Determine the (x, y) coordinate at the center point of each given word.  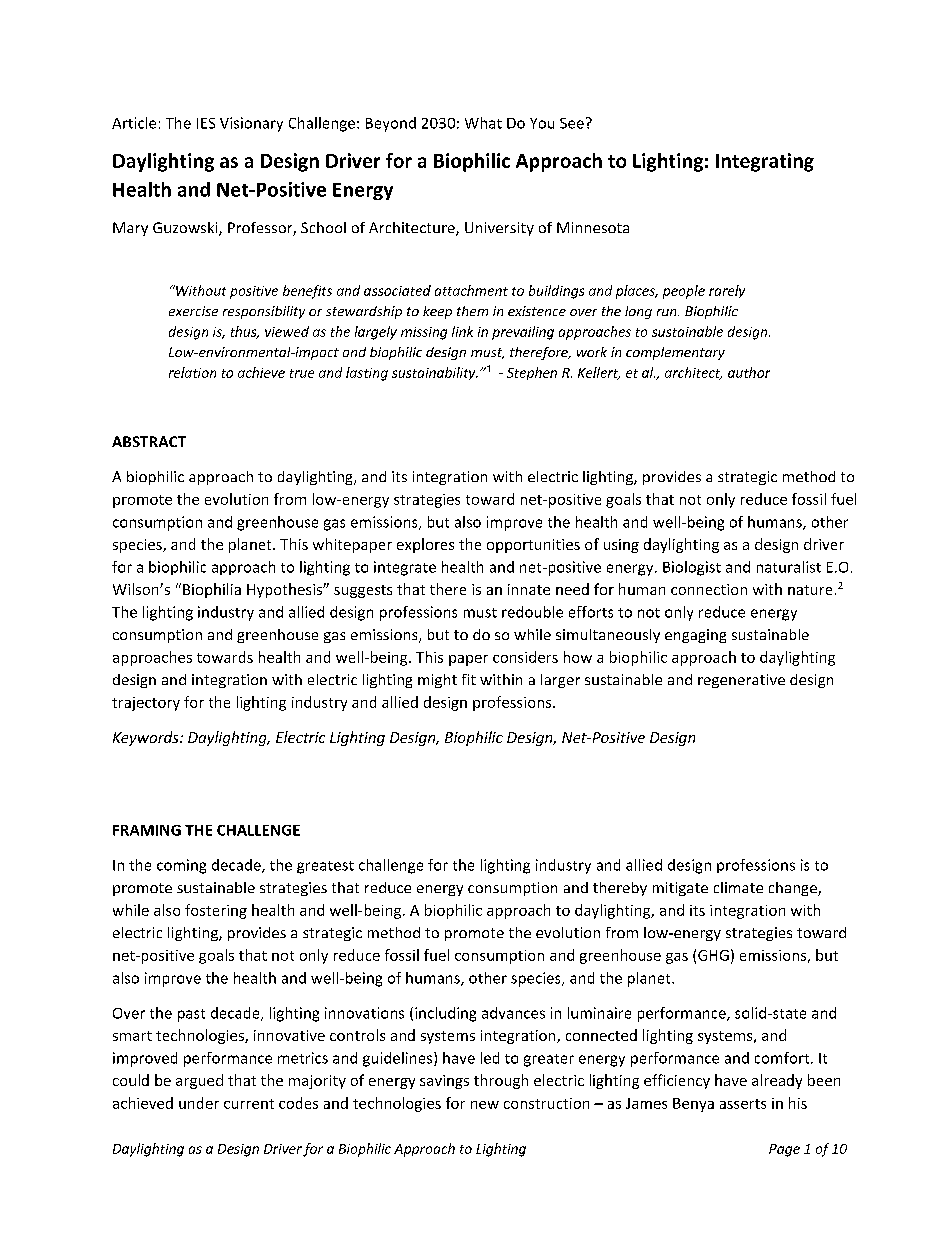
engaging (695, 636)
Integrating (765, 162)
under (199, 1103)
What (483, 123)
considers (525, 657)
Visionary (251, 124)
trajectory (146, 704)
